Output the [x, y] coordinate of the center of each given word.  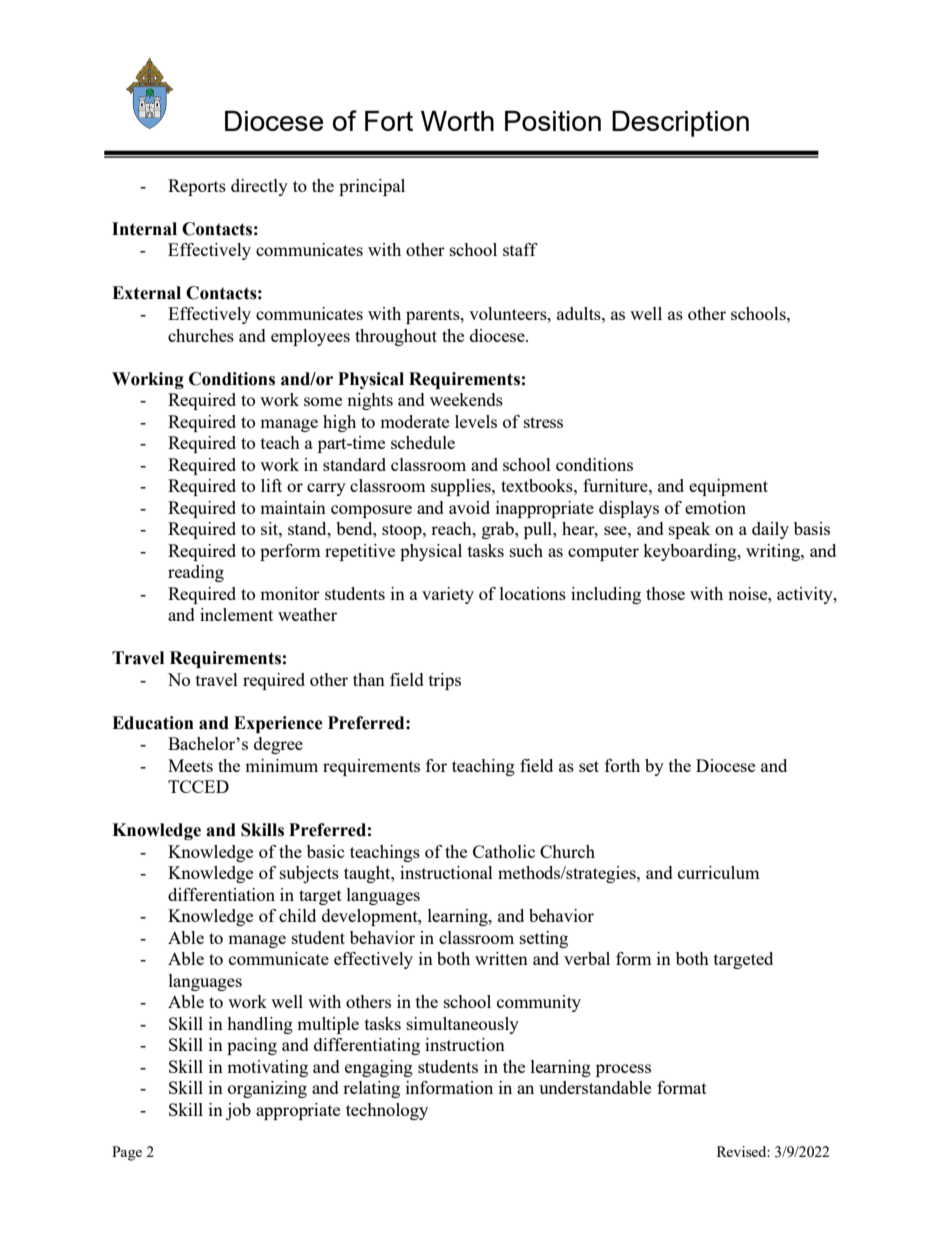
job [238, 1111]
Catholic [504, 851]
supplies [462, 487]
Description [680, 124]
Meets [190, 765]
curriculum [719, 872]
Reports [197, 187]
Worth [457, 121]
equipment [728, 487]
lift [271, 485]
